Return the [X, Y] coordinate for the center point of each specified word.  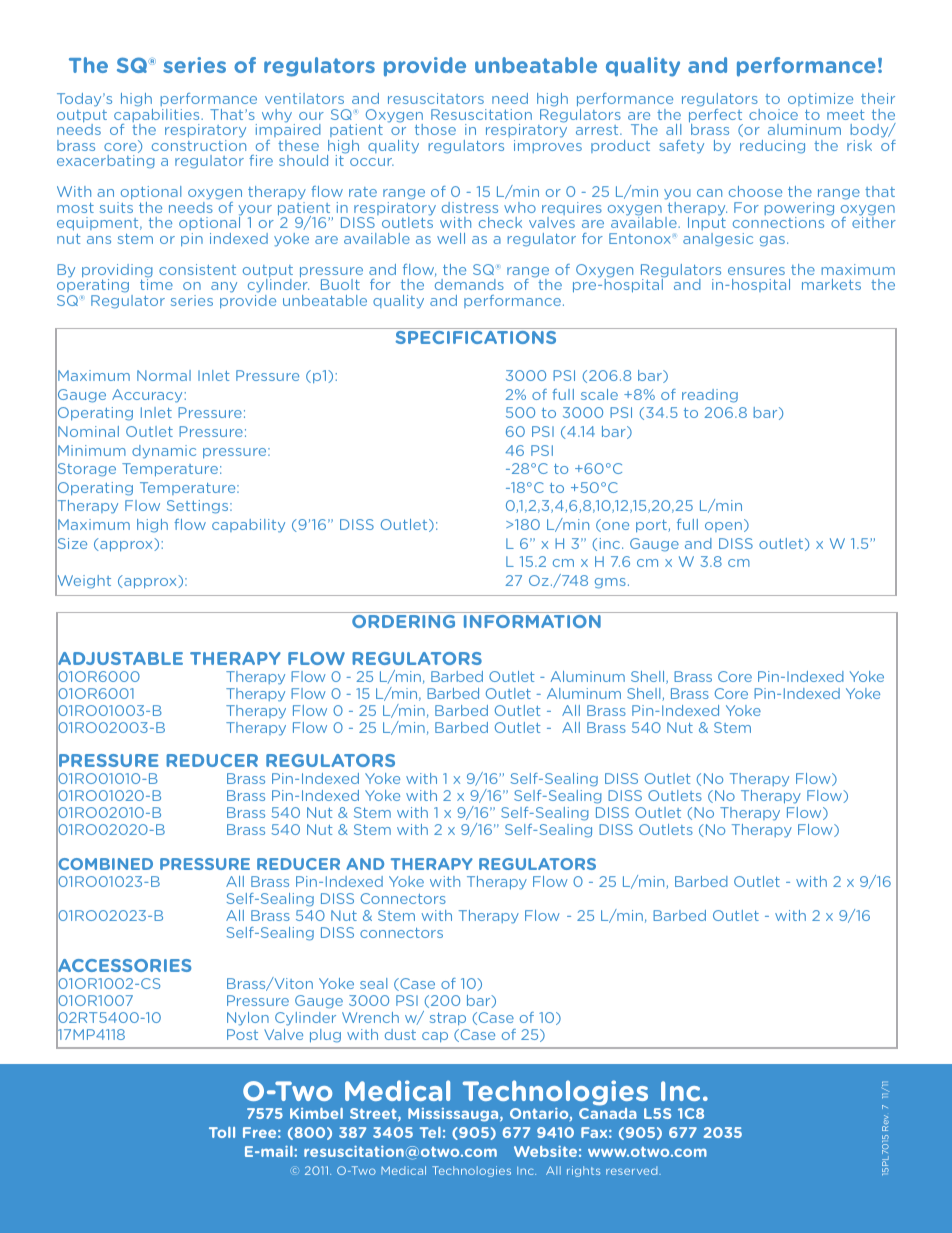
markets [831, 284]
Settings [199, 507]
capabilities [158, 115]
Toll [222, 1132]
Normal [164, 375]
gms [610, 583]
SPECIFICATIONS [476, 337]
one [614, 527]
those [435, 129]
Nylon [248, 1019]
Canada [608, 1113]
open [723, 527]
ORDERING [404, 620]
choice [773, 114]
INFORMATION [532, 620]
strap [448, 1019]
